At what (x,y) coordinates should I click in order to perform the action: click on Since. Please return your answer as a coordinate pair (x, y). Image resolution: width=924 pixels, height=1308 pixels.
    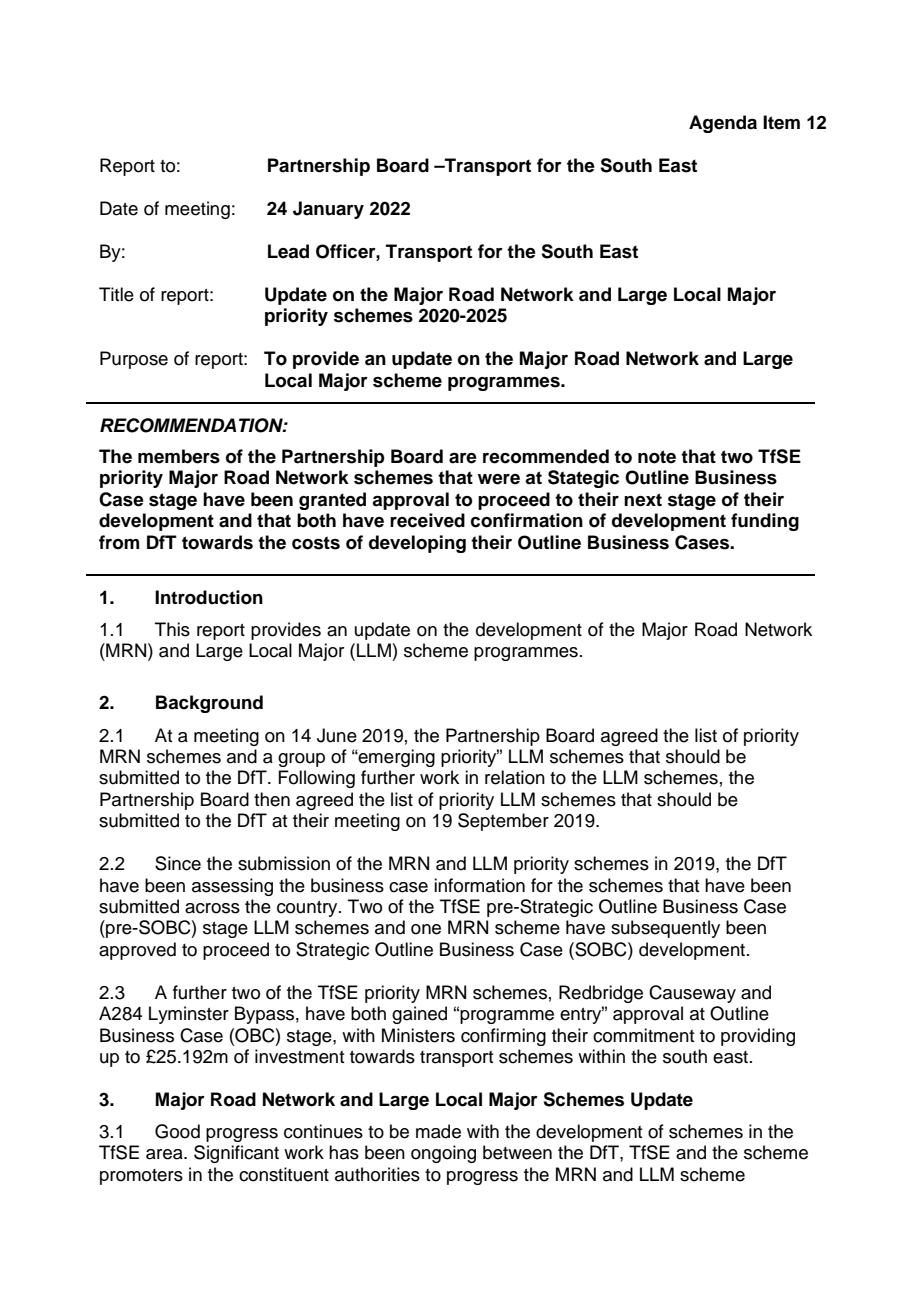
    Looking at the image, I should click on (178, 863).
